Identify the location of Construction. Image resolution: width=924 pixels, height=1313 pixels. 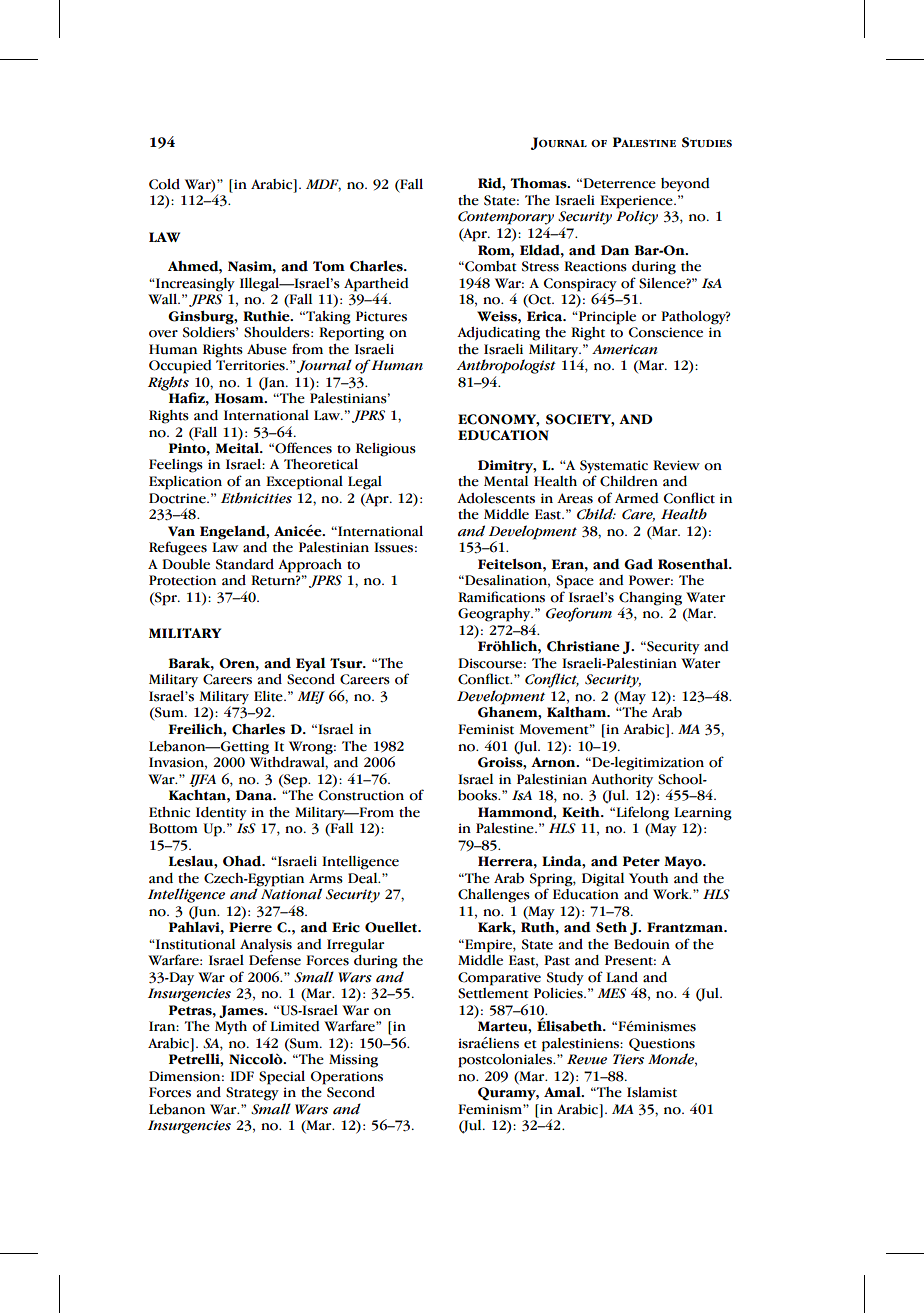
(361, 795).
